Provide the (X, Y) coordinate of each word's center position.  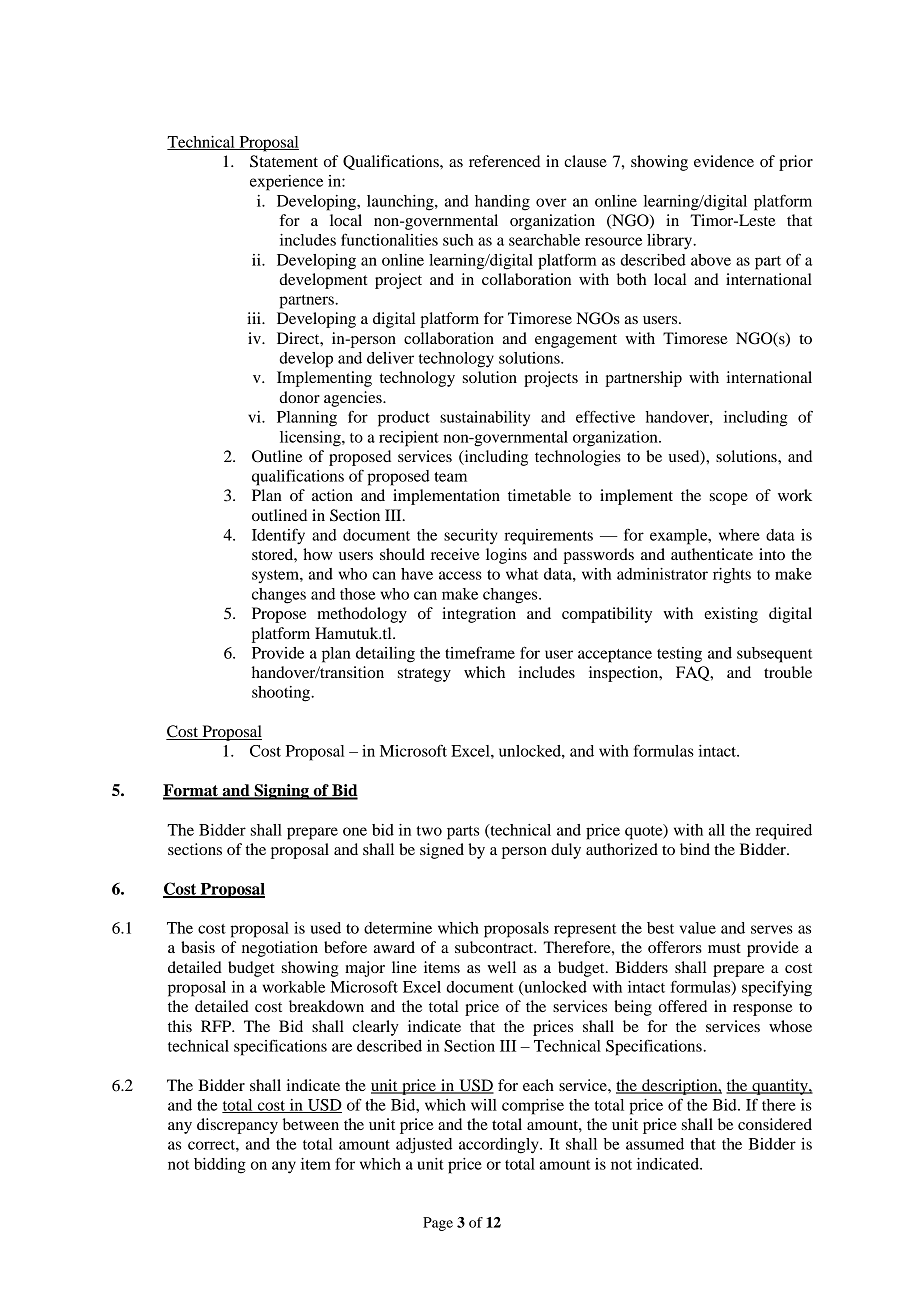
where (739, 535)
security (471, 537)
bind (695, 849)
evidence (724, 161)
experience (286, 183)
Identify (278, 537)
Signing (281, 792)
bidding (220, 1166)
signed (442, 851)
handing (502, 203)
